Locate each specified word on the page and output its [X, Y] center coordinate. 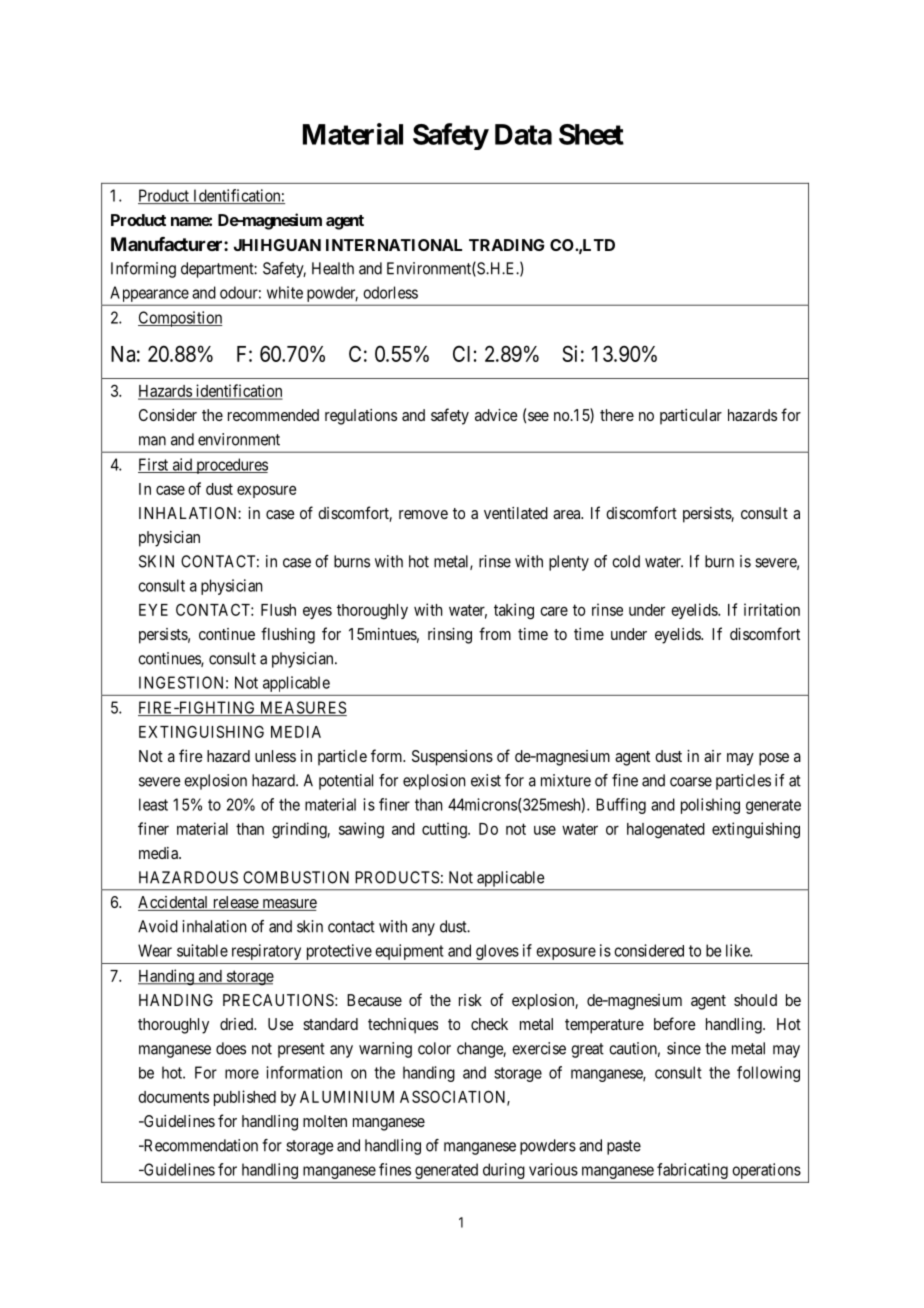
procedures [231, 466]
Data [523, 134]
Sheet [591, 134]
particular [691, 417]
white [285, 292]
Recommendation [199, 1145]
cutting [445, 830]
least [153, 804]
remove [423, 514]
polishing [710, 806]
